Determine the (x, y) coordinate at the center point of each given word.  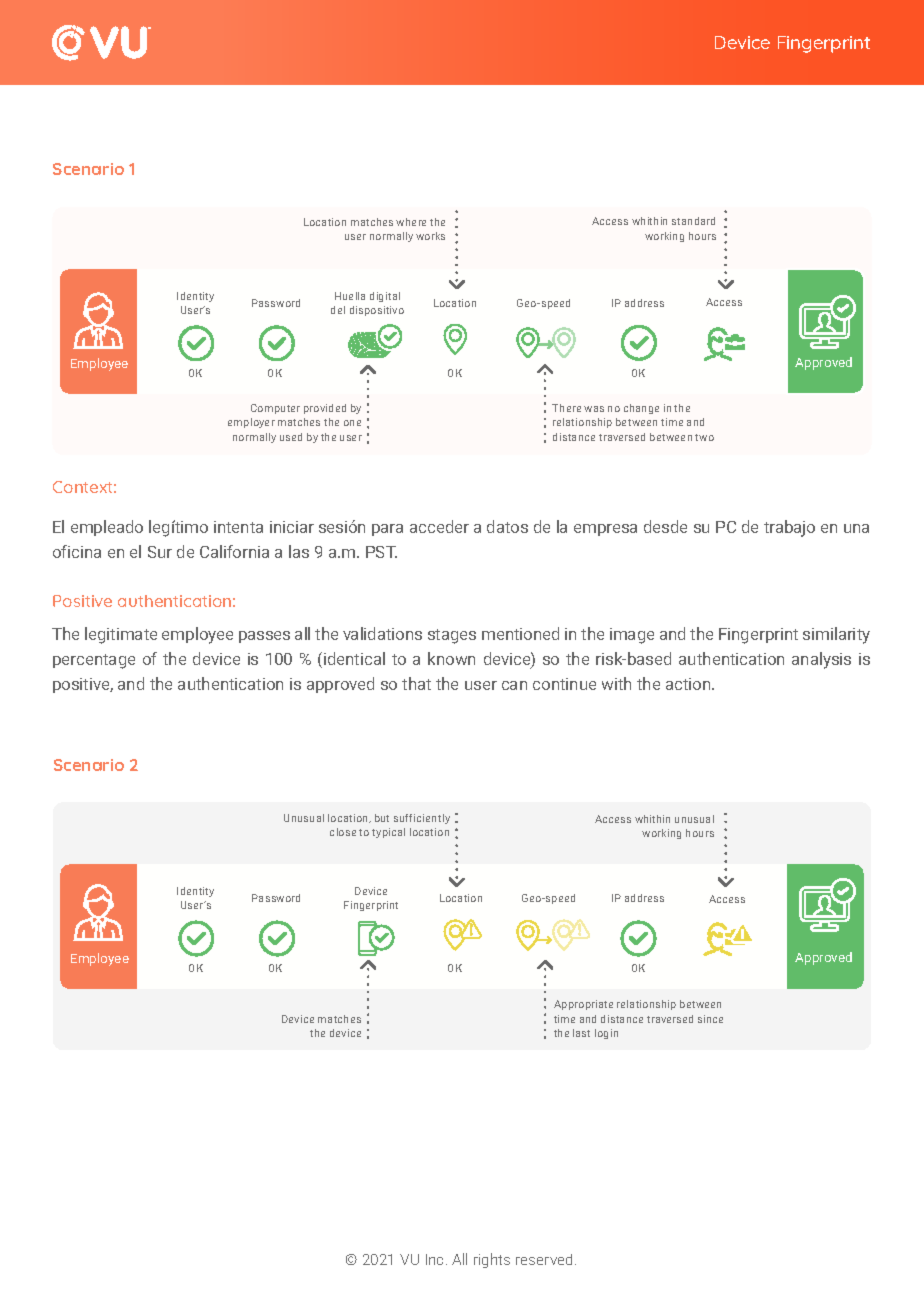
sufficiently (422, 819)
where (411, 222)
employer (251, 423)
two (704, 437)
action (689, 684)
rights (492, 1260)
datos (507, 526)
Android (739, 43)
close (343, 832)
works (430, 236)
